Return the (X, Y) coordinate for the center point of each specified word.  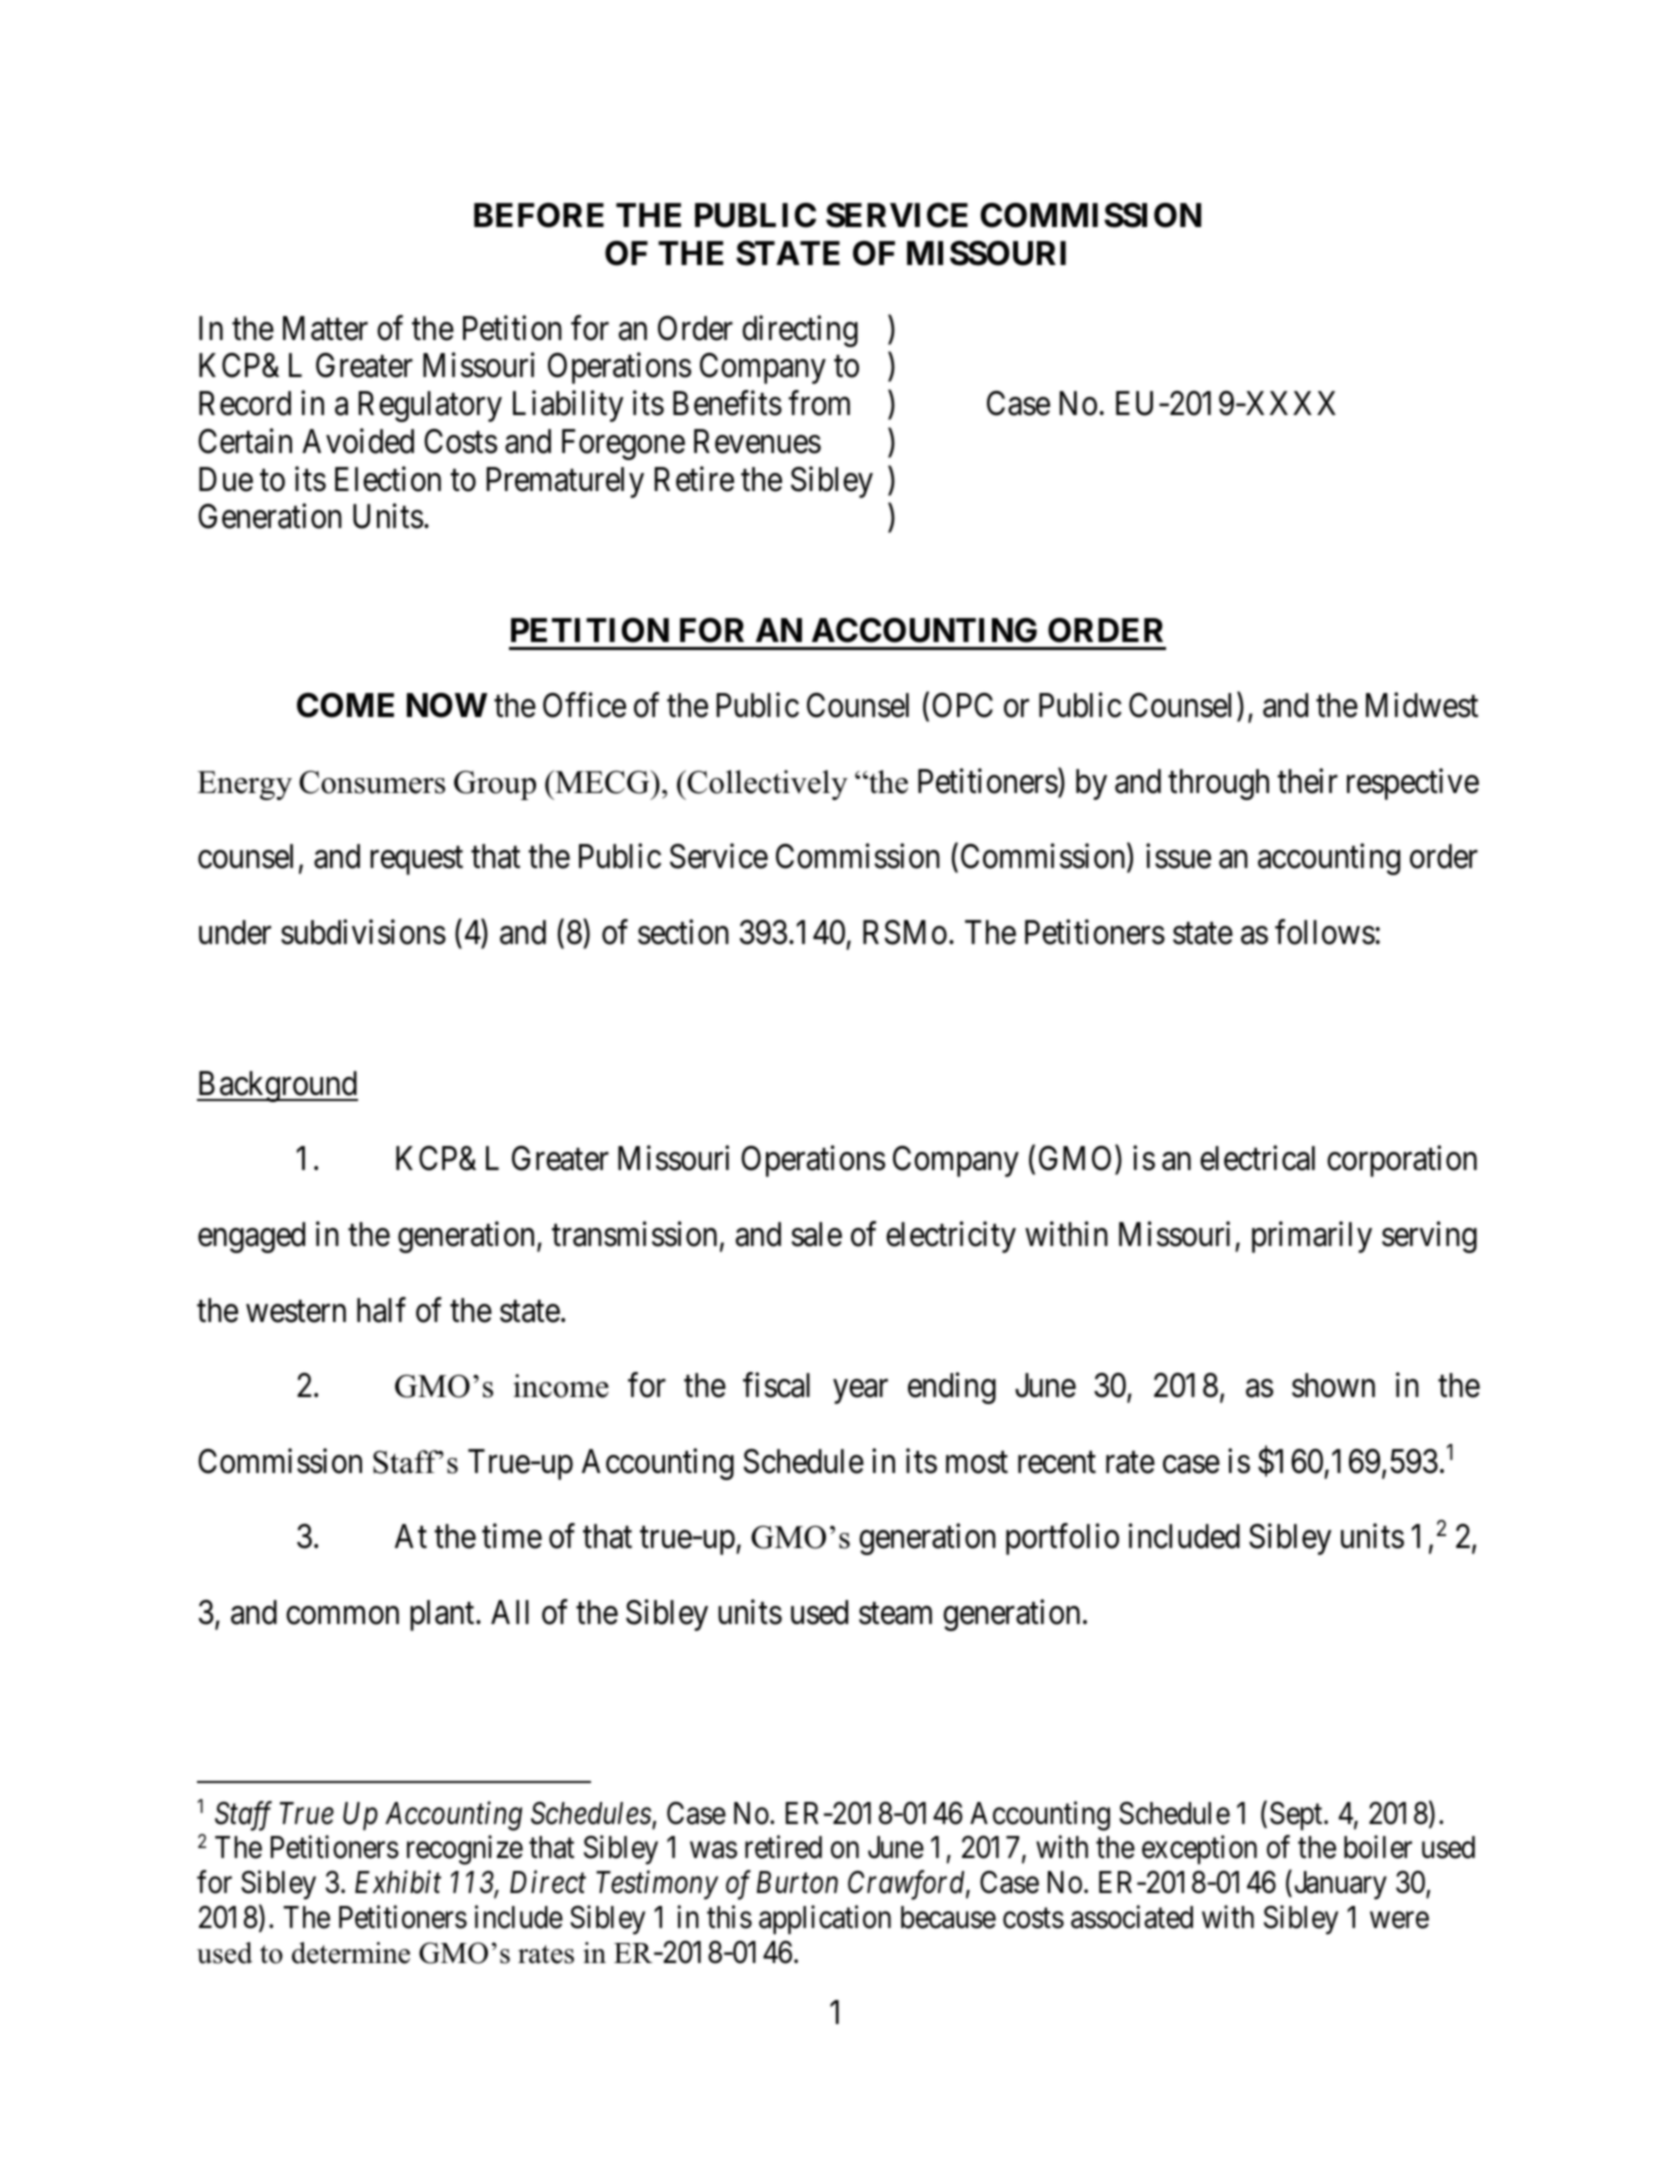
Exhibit (398, 1882)
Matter (325, 328)
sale (817, 1234)
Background (277, 1086)
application (825, 1919)
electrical (1257, 1158)
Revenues (757, 441)
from (819, 403)
